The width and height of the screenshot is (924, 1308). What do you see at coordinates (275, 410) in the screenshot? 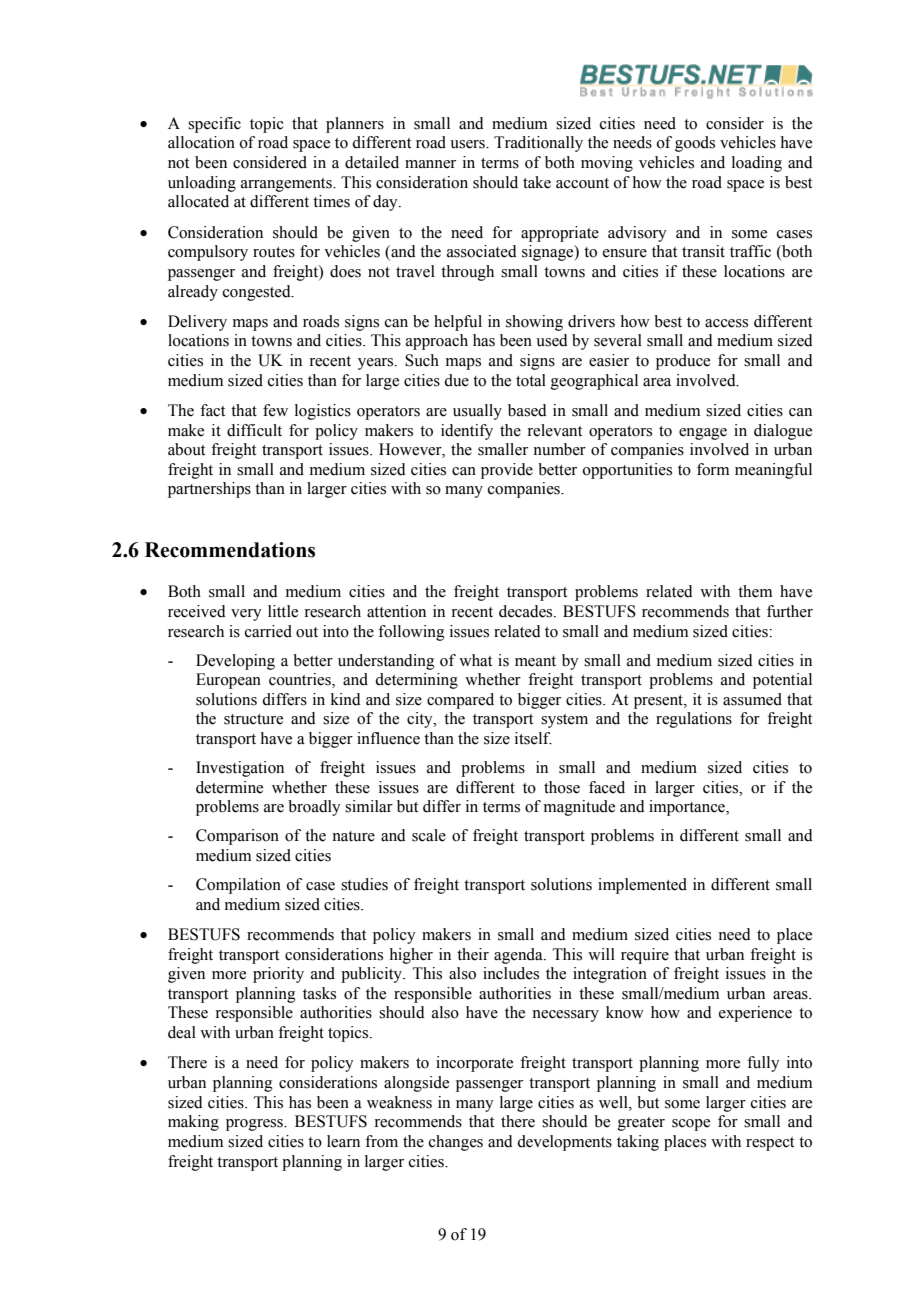
I see `few` at bounding box center [275, 410].
